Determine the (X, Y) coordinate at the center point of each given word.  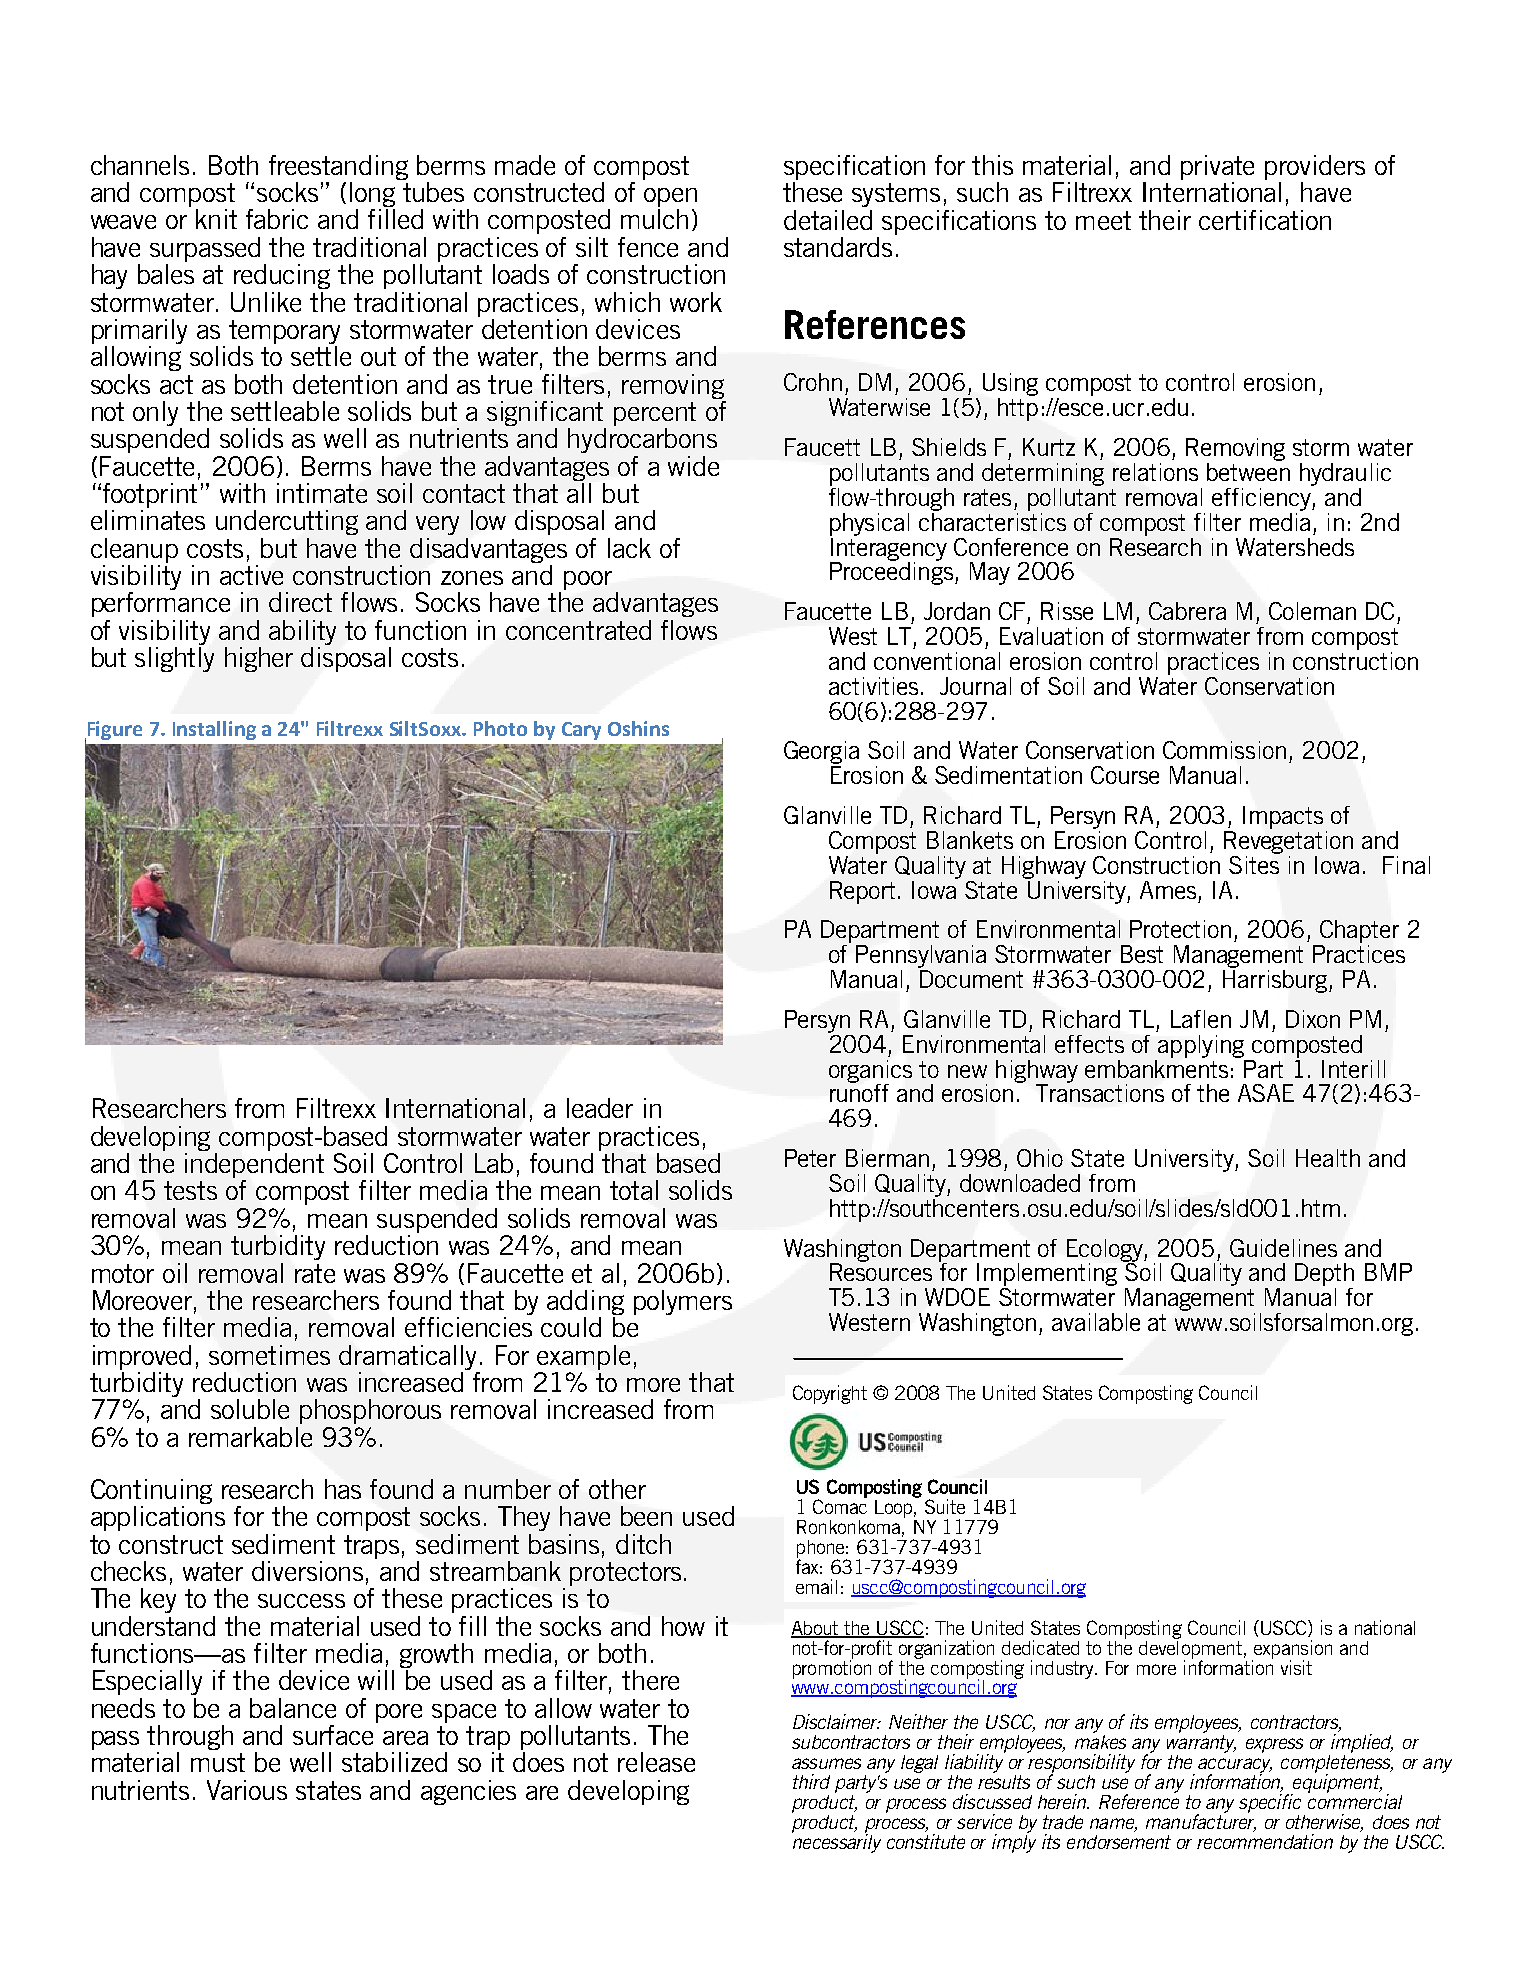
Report (862, 892)
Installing (214, 730)
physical (869, 524)
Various (247, 1790)
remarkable (250, 1437)
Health (1328, 1158)
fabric (277, 219)
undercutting (287, 522)
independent (254, 1167)
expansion (1292, 1650)
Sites (1254, 863)
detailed (828, 220)
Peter (810, 1158)
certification (1265, 220)
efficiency (1262, 498)
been (646, 1516)
